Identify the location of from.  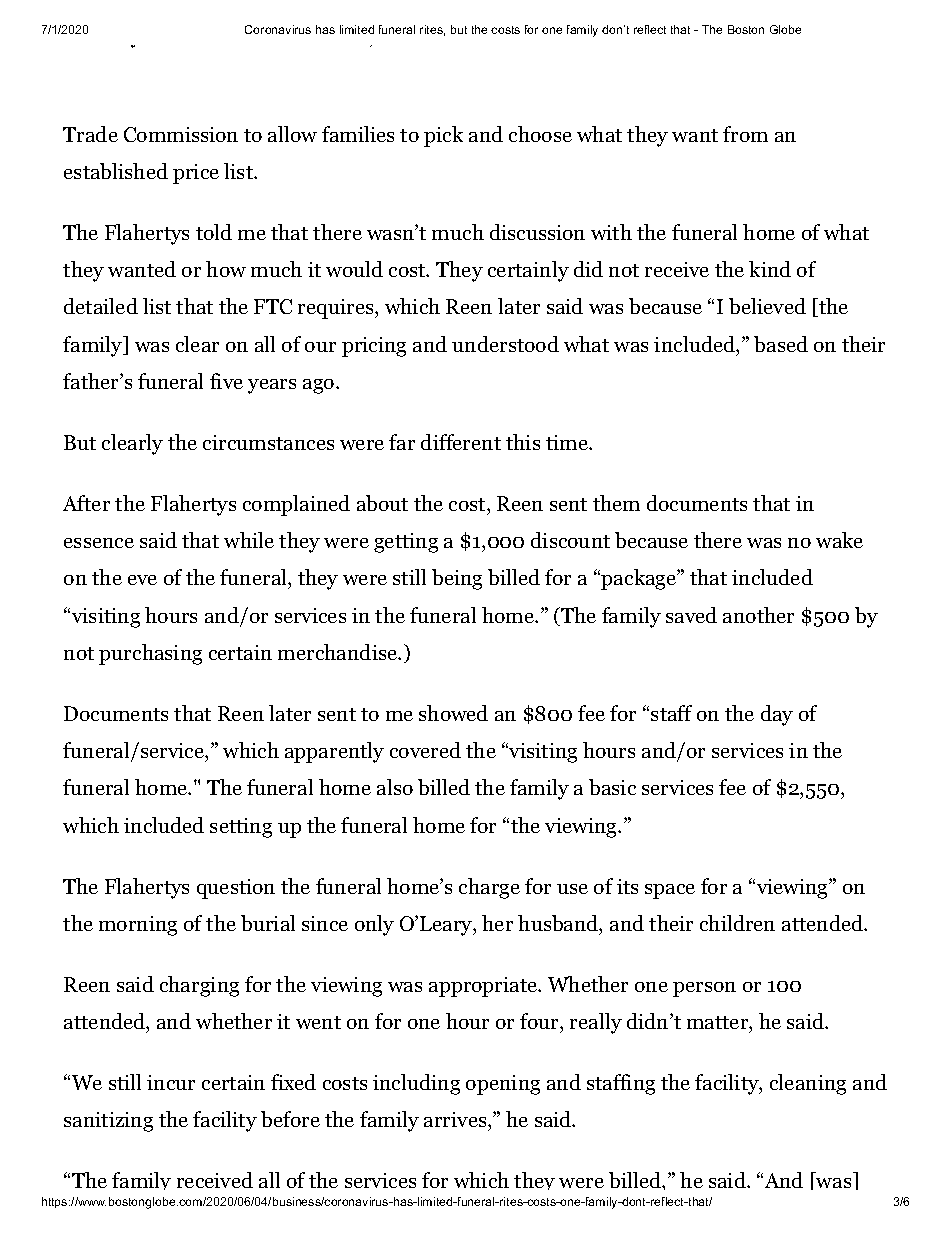
(745, 134).
